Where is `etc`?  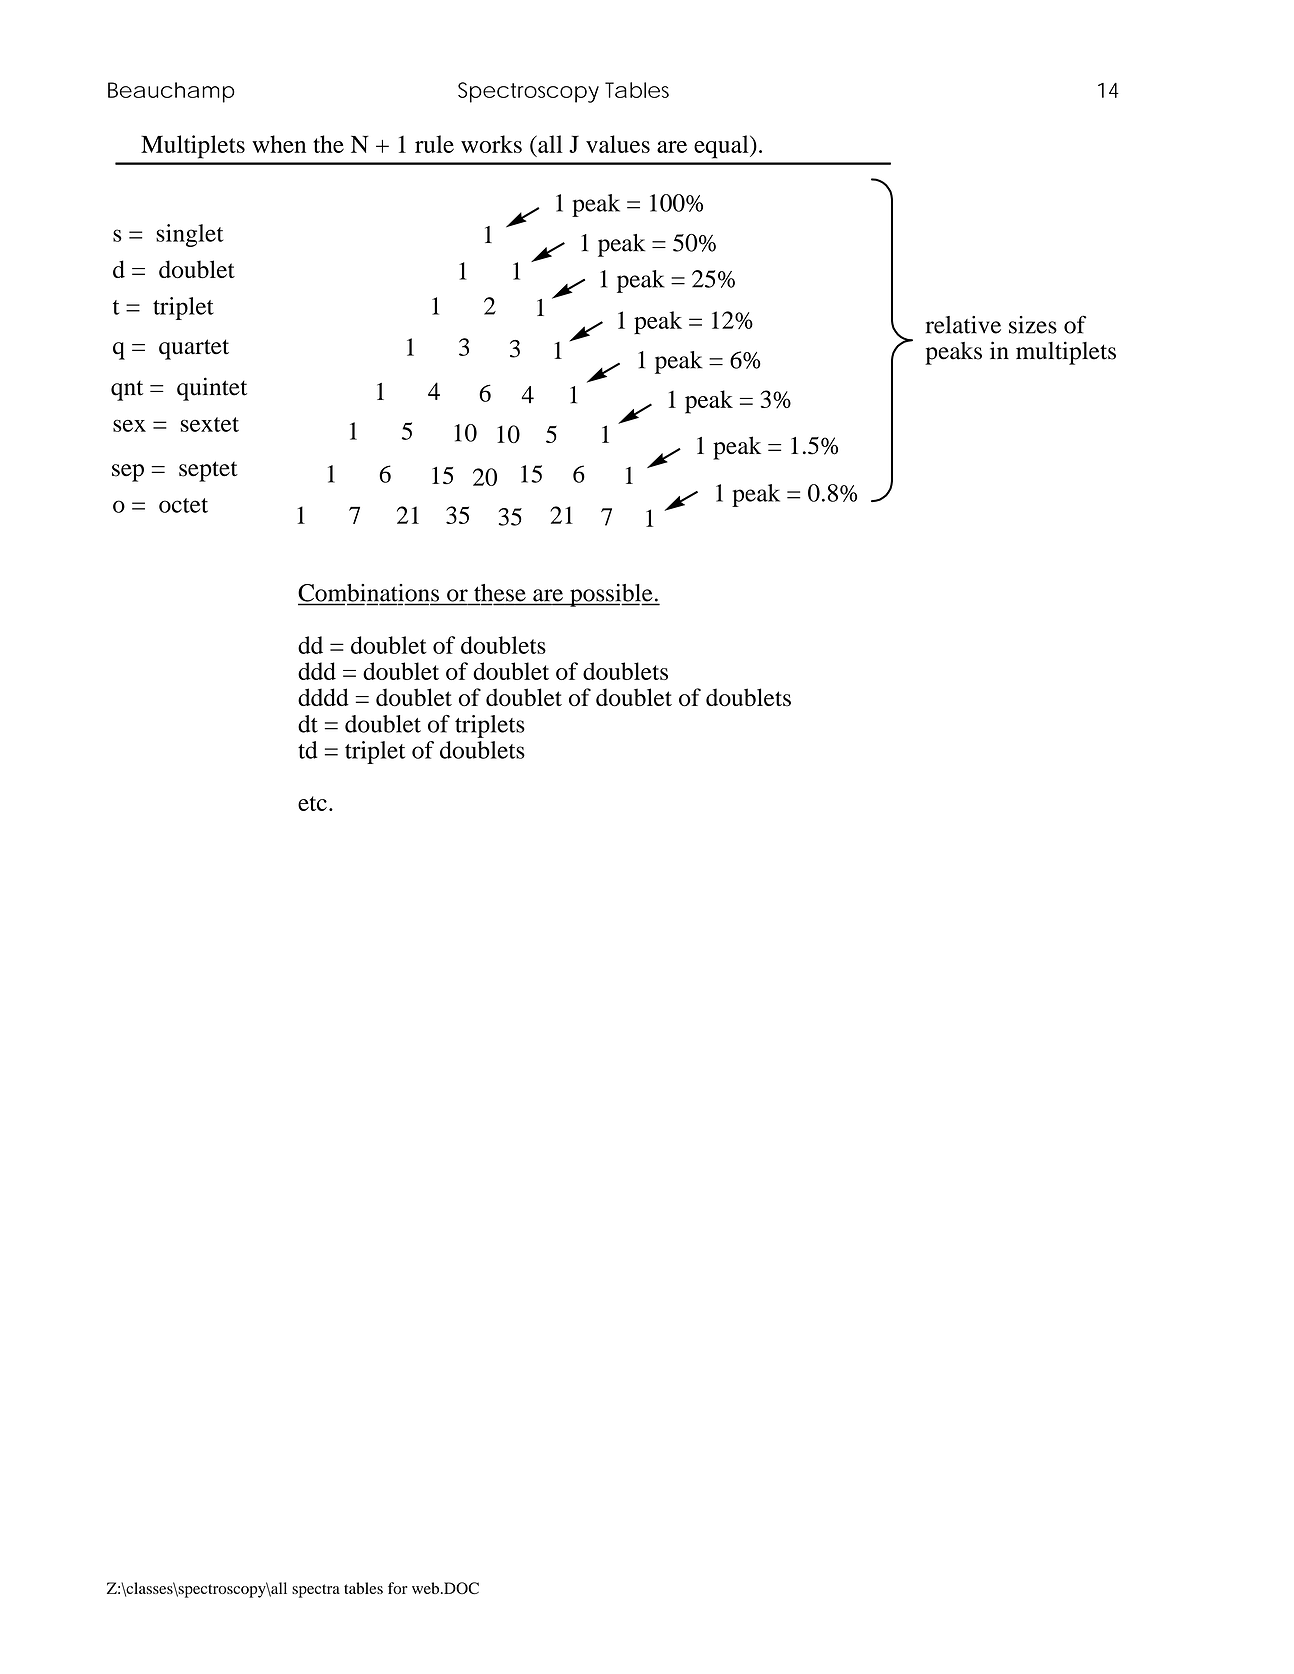 etc is located at coordinates (312, 803).
